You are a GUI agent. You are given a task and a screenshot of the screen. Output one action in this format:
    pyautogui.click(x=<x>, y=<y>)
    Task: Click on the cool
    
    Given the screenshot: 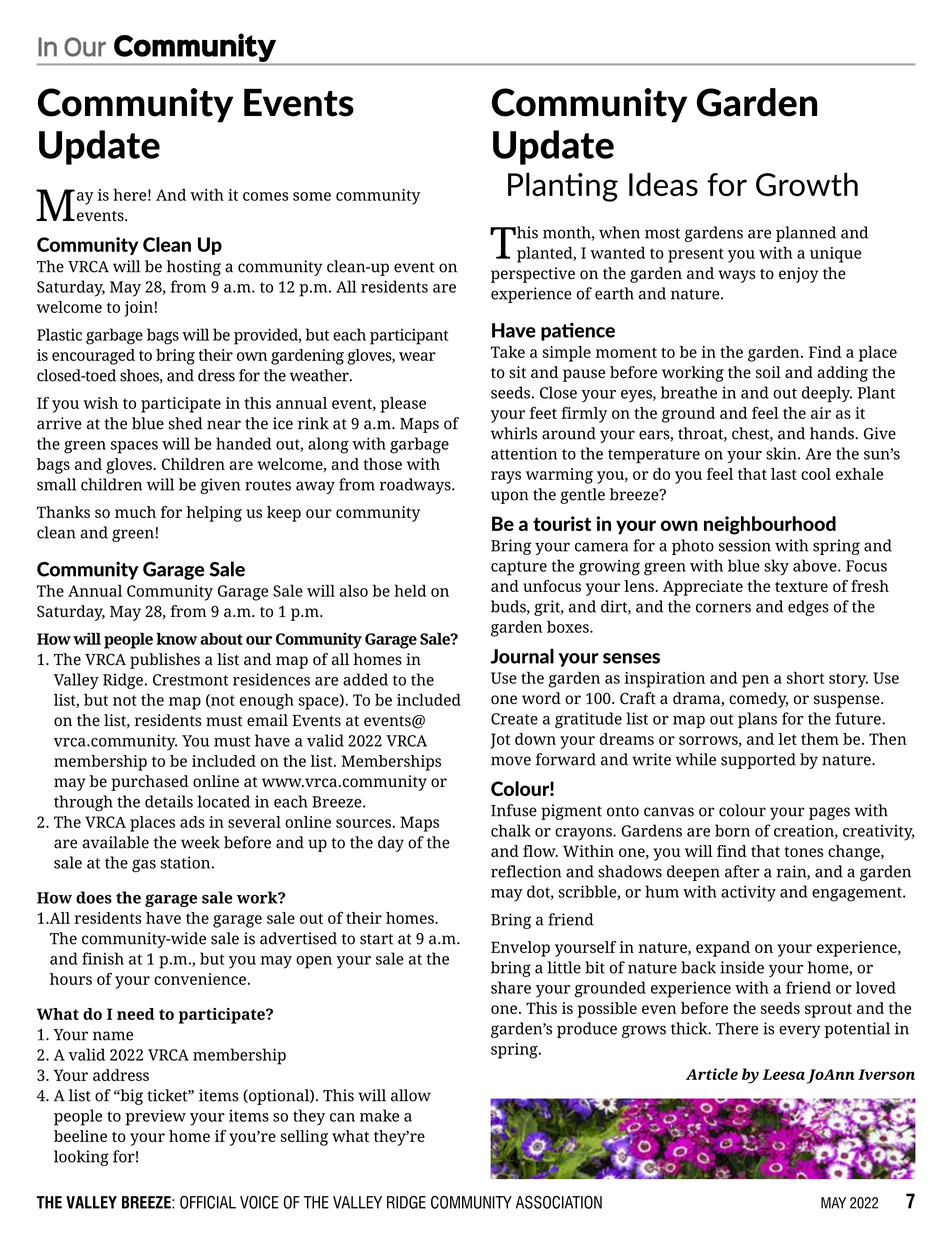 What is the action you would take?
    pyautogui.click(x=816, y=474)
